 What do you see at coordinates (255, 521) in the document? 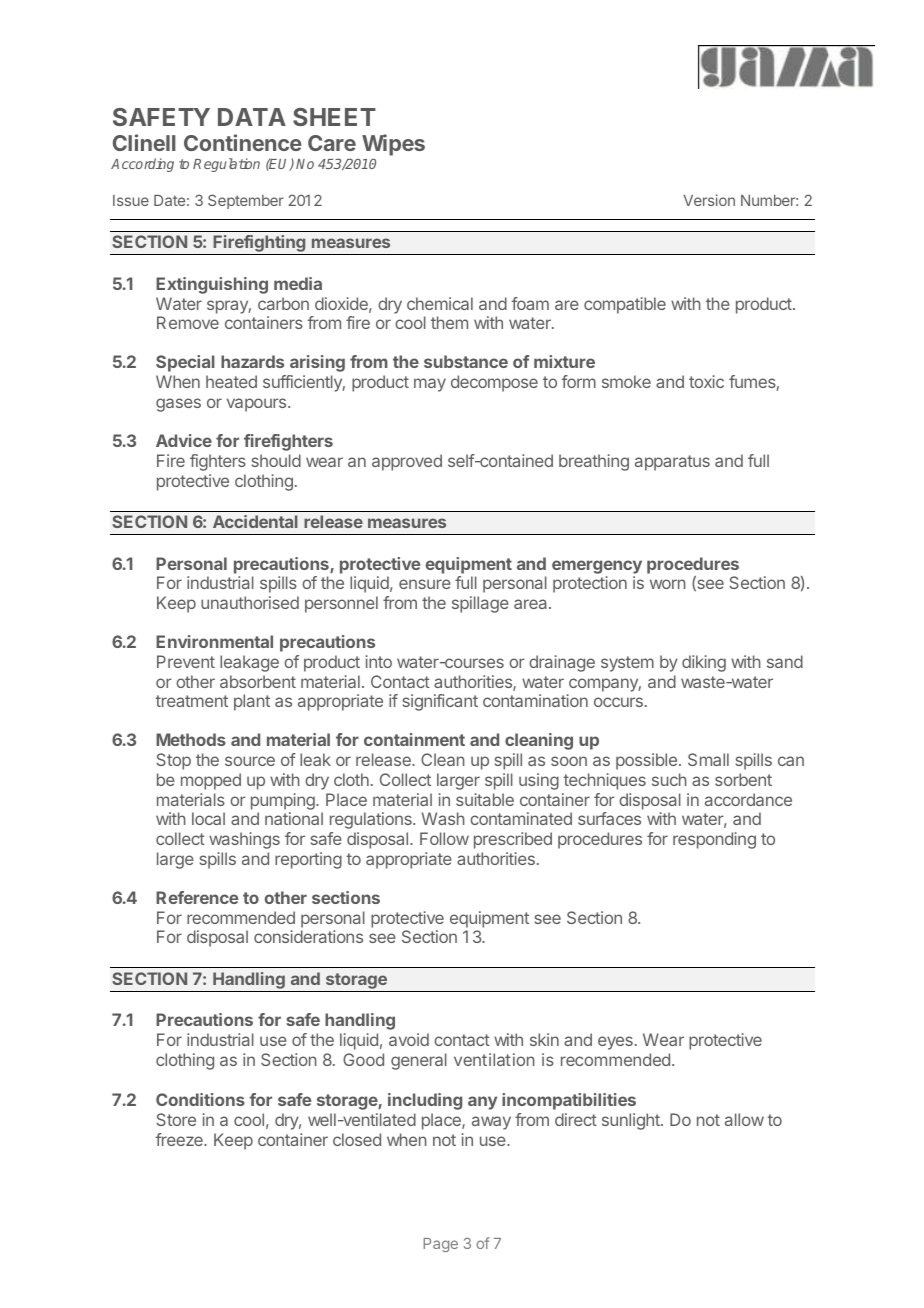
I see `Accidental` at bounding box center [255, 521].
